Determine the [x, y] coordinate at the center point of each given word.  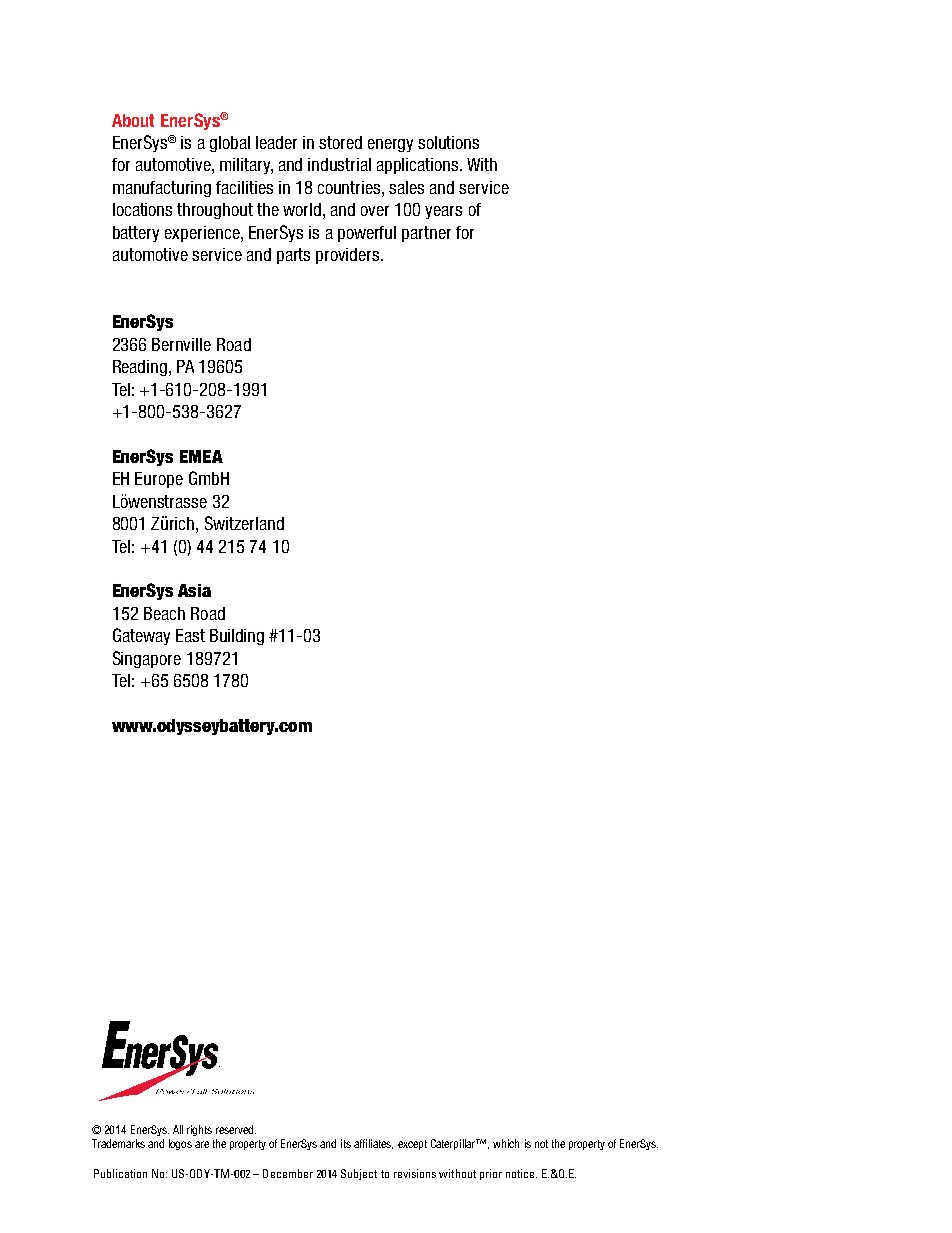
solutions [448, 142]
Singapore [147, 659]
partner [426, 234]
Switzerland [244, 523]
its [346, 1143]
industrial [339, 164]
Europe [159, 480]
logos [180, 1144]
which [506, 1143]
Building [237, 637]
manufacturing [162, 189]
